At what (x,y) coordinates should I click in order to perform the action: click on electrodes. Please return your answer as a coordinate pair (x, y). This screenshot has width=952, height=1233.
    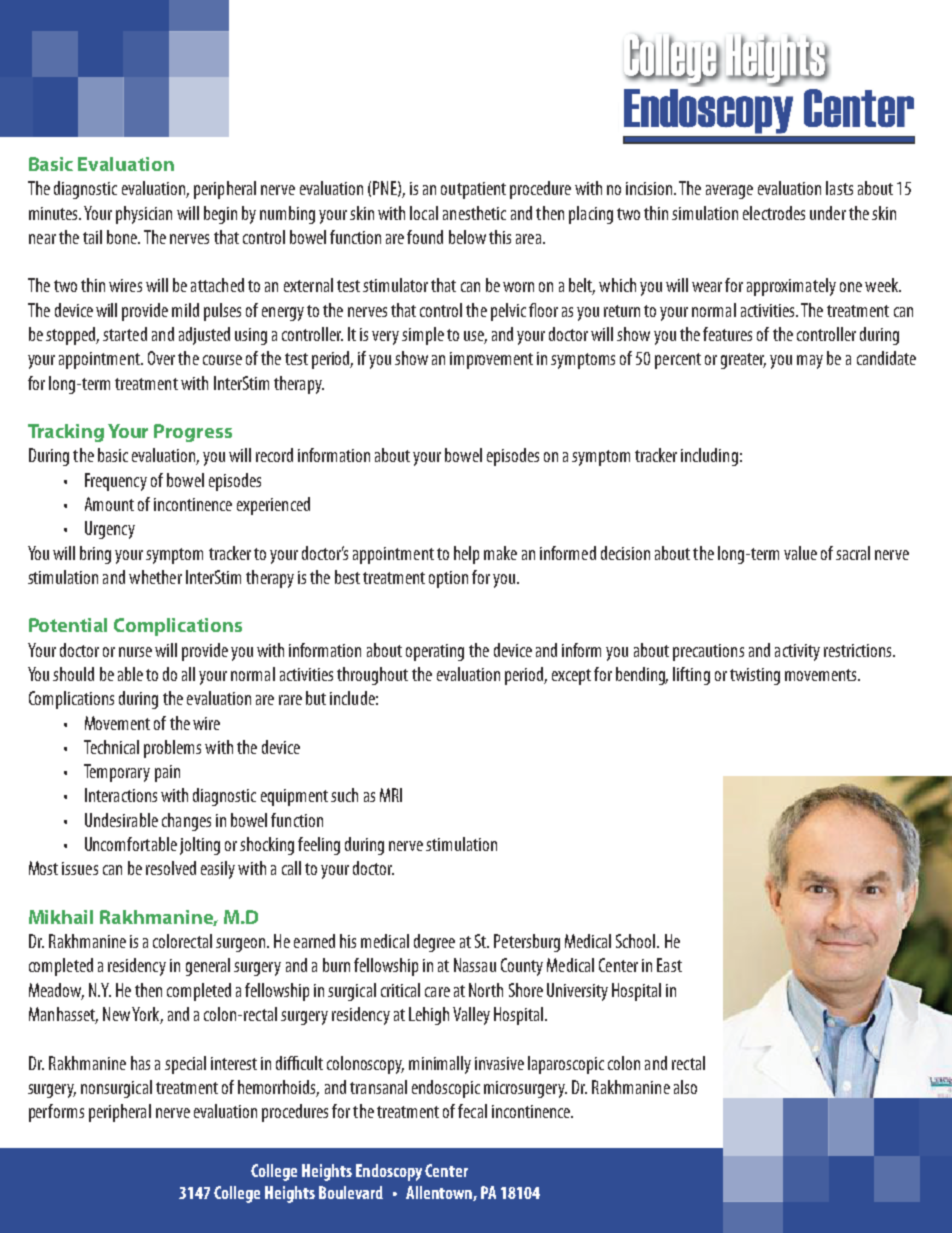
    Looking at the image, I should click on (774, 213).
